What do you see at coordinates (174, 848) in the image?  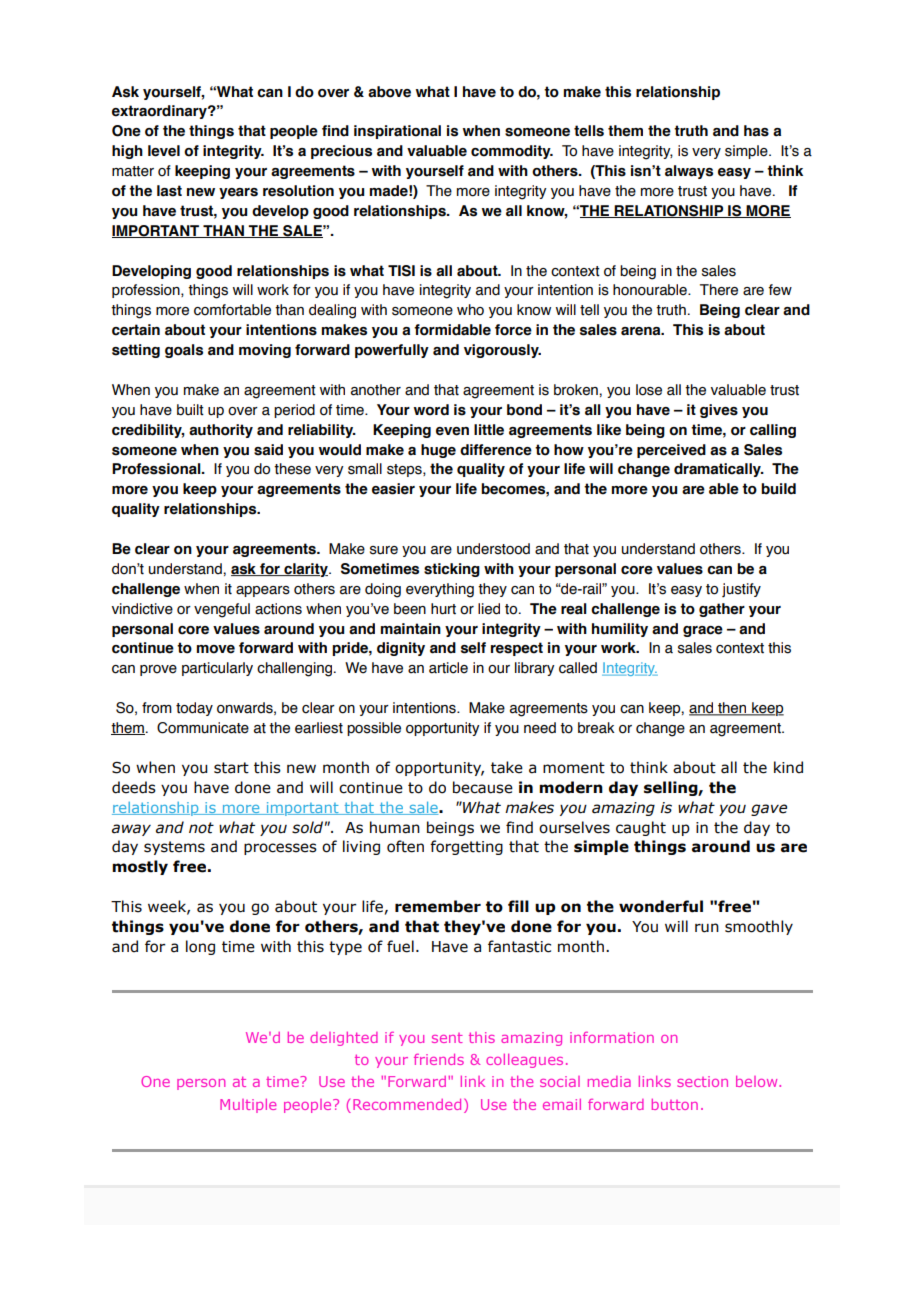 I see `systems` at bounding box center [174, 848].
